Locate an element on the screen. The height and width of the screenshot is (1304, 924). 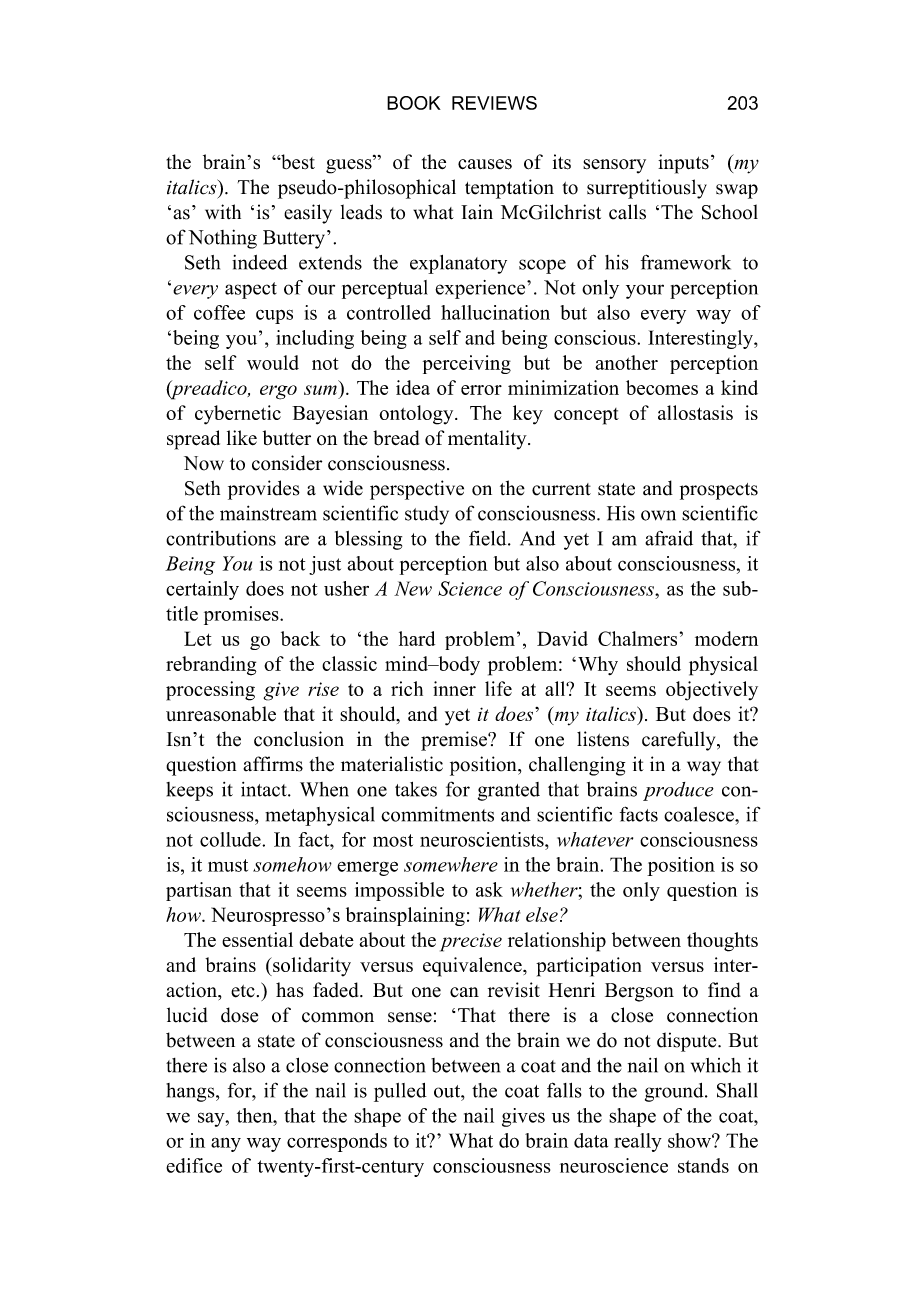
pulled is located at coordinates (400, 1092).
